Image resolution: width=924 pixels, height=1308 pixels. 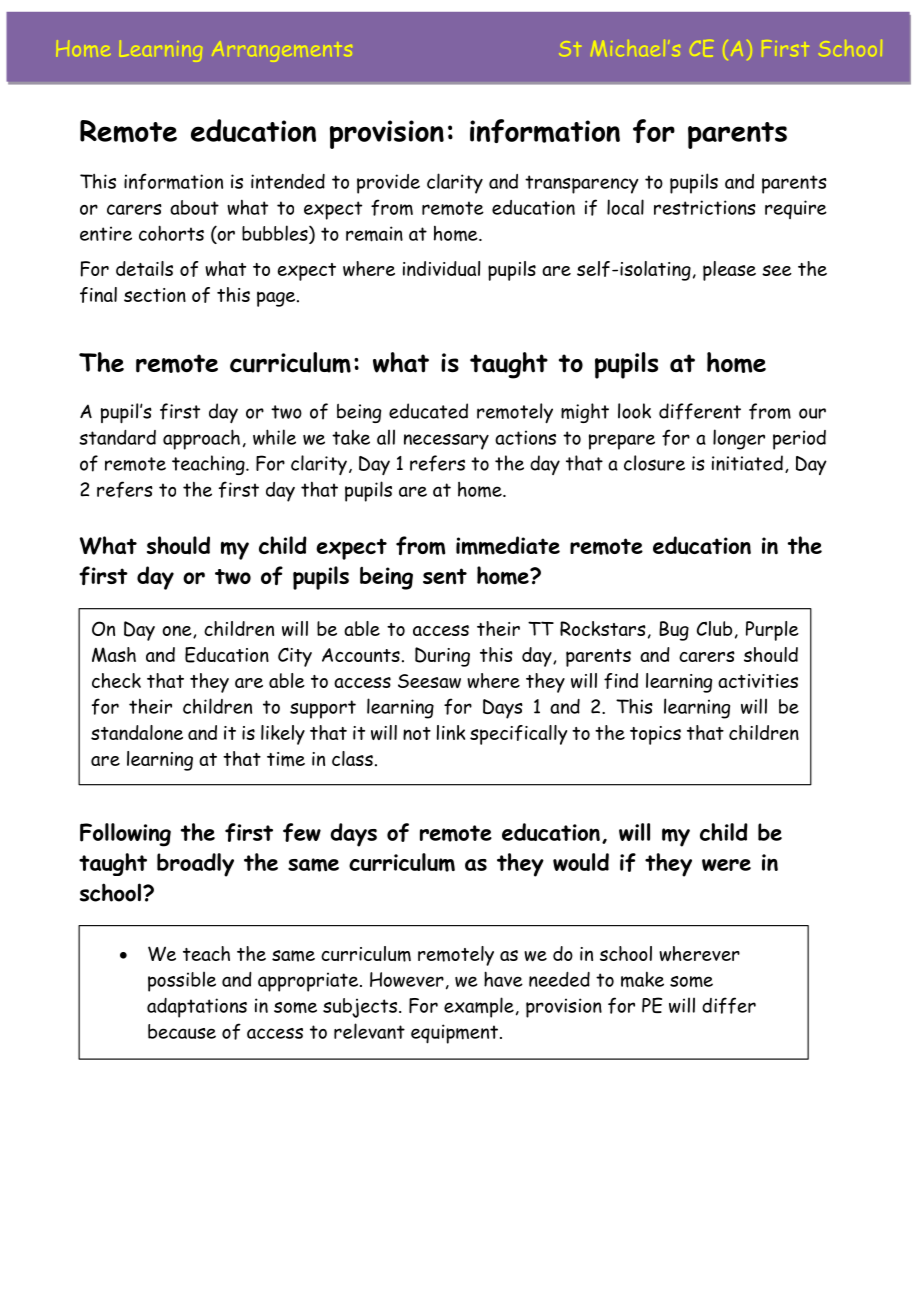 I want to click on longer, so click(x=739, y=439).
